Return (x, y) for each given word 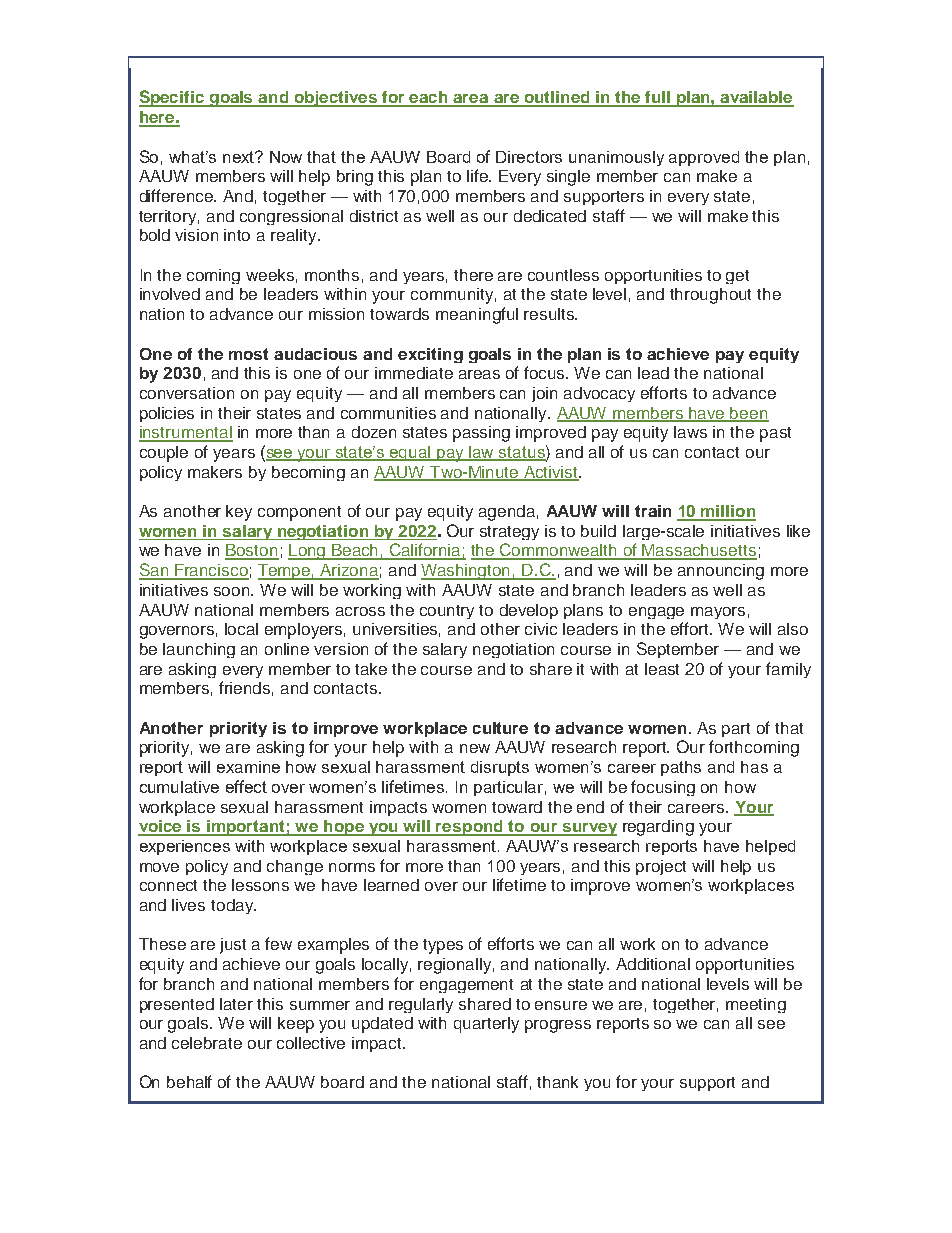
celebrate (207, 1043)
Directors (529, 157)
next (240, 157)
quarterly (486, 1025)
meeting (756, 1005)
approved (704, 158)
